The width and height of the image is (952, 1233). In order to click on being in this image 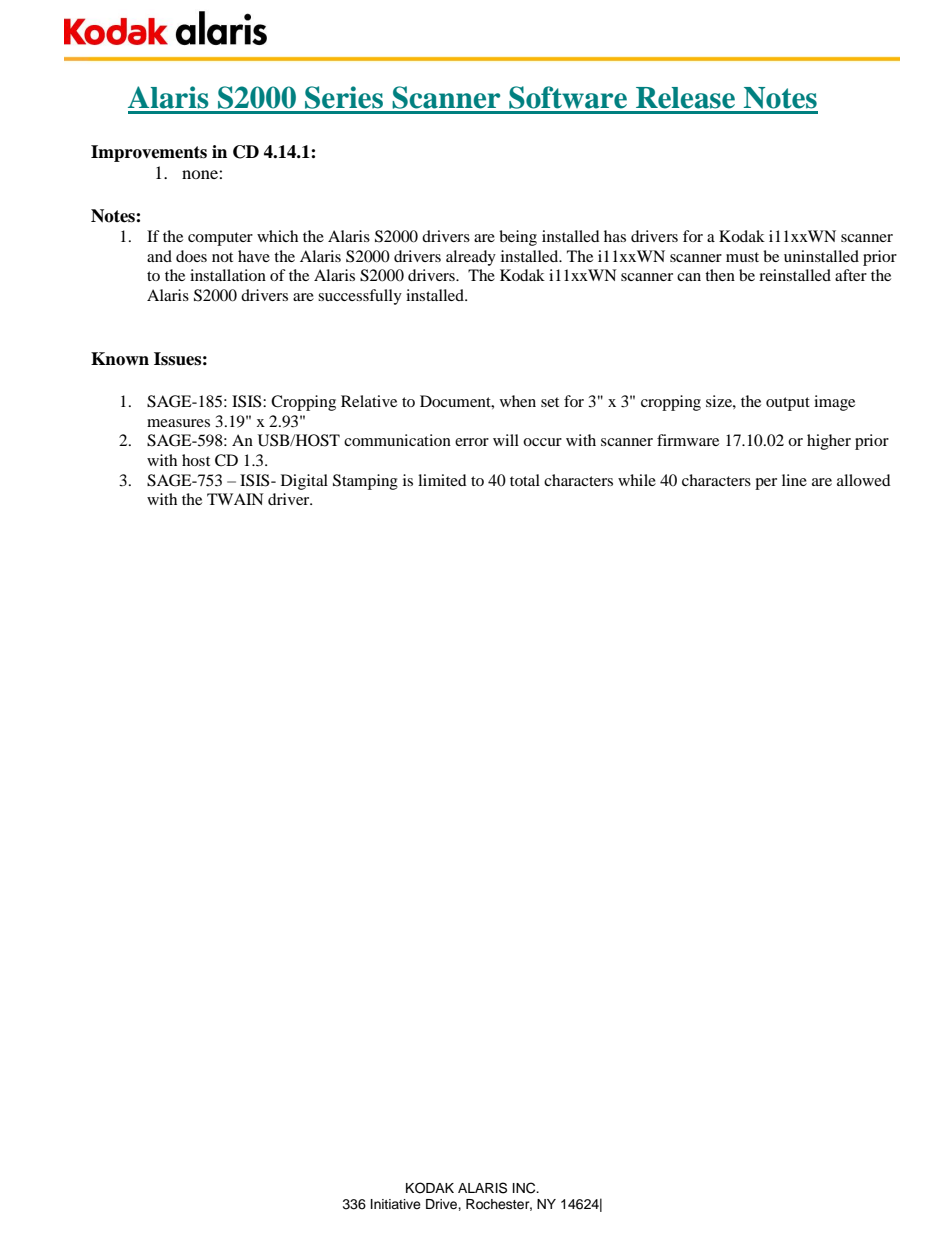, I will do `click(518, 238)`.
